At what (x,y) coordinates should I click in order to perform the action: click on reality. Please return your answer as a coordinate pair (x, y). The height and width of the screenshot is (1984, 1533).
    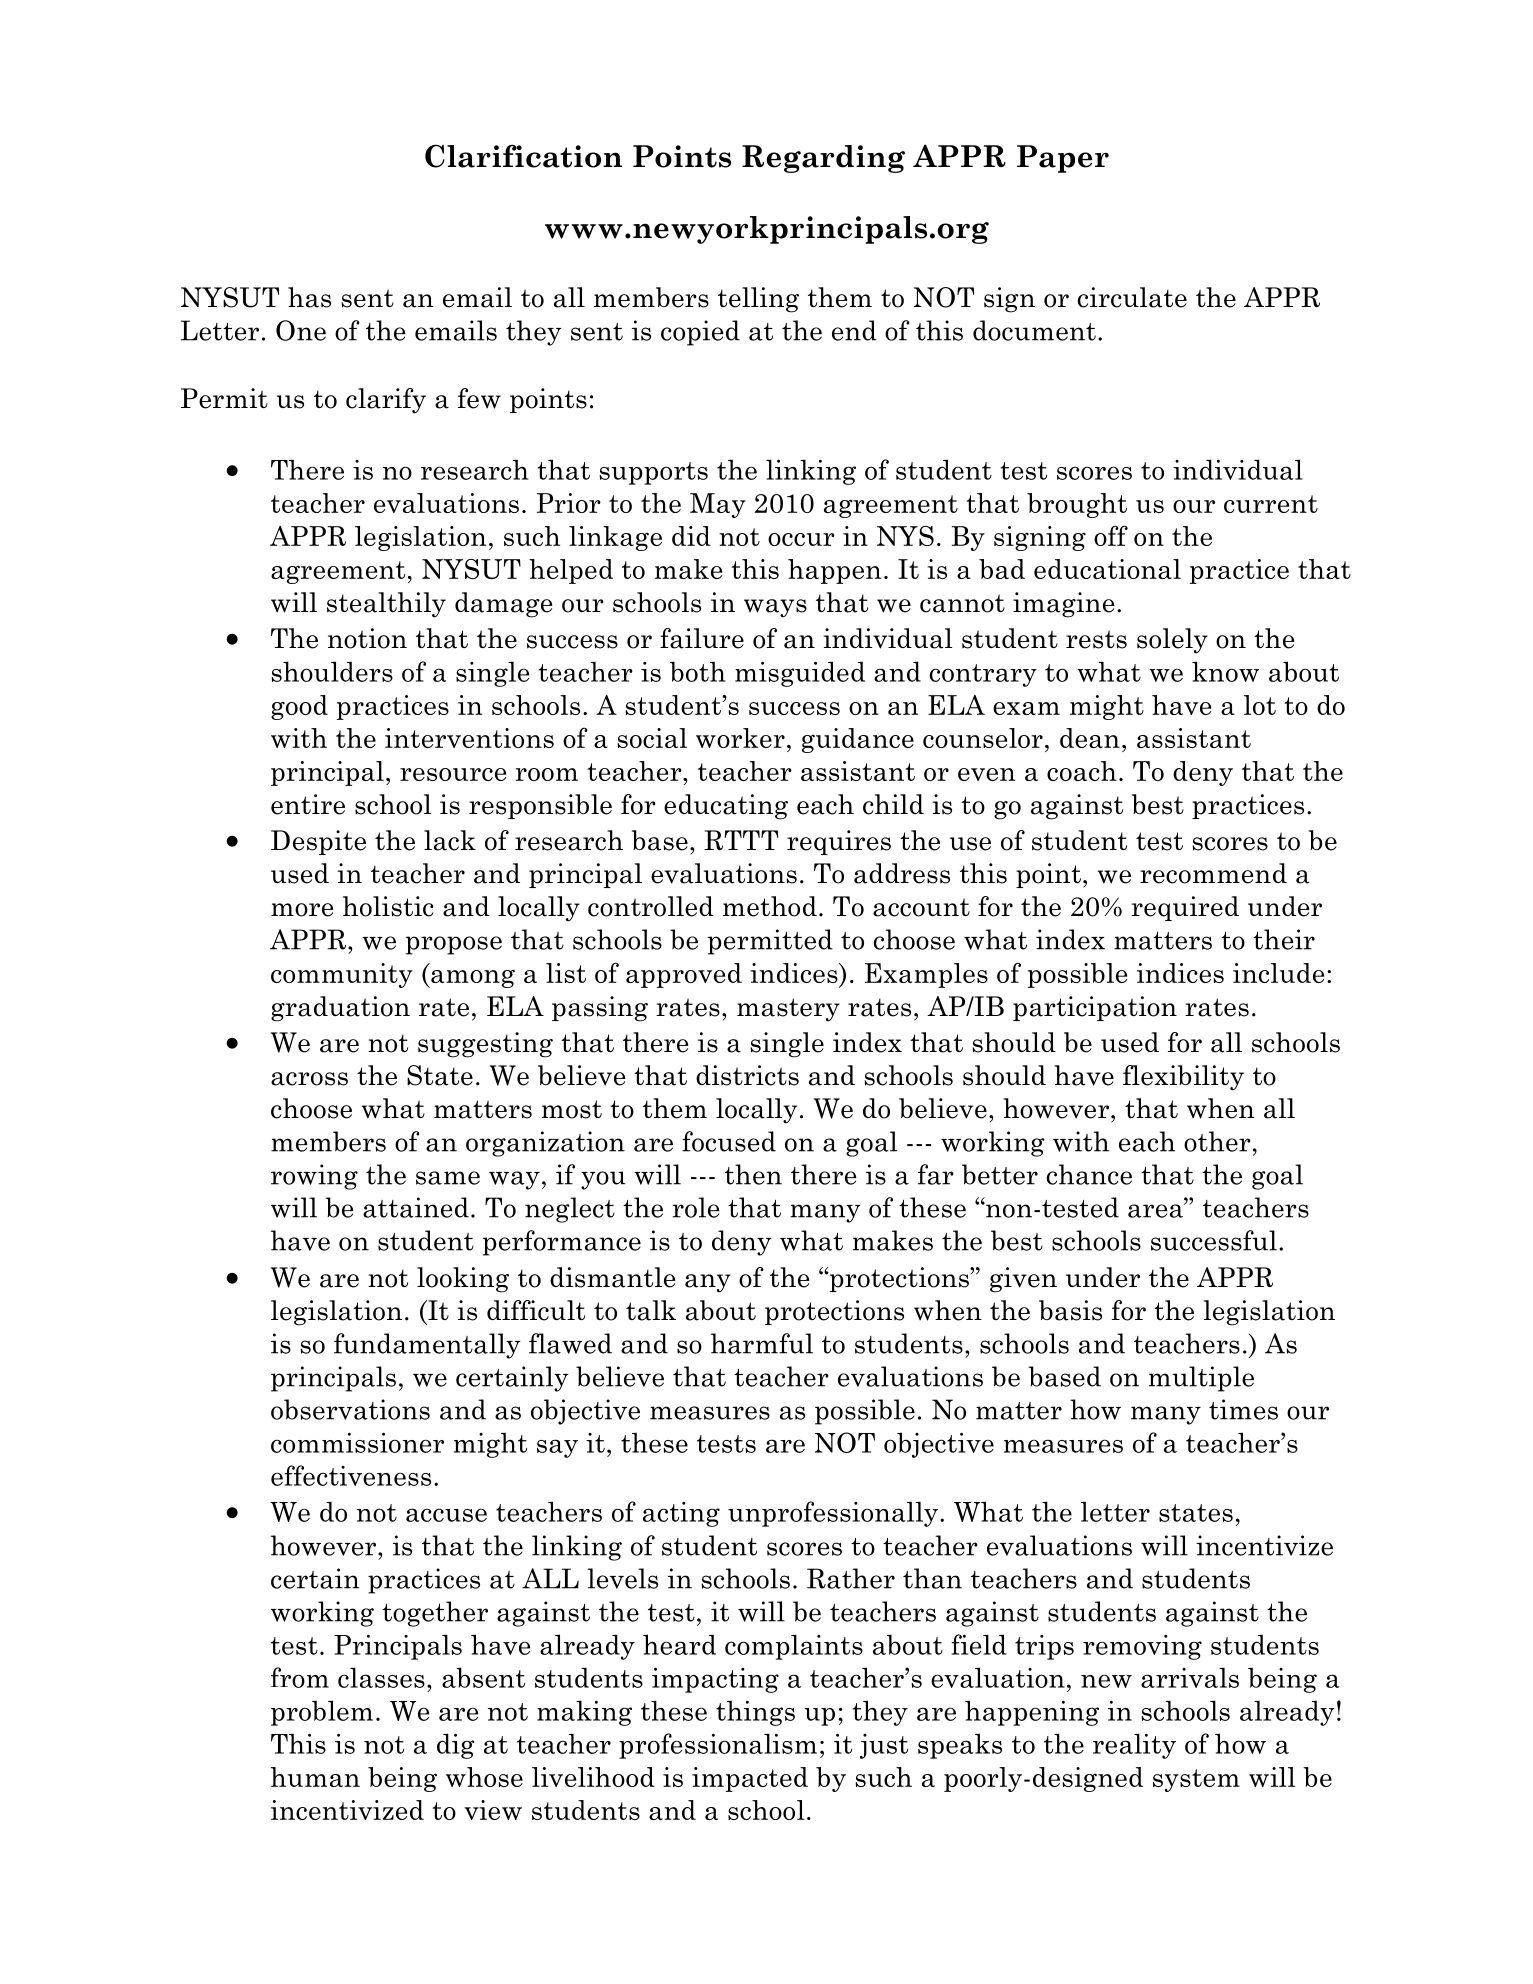
    Looking at the image, I should click on (1134, 1746).
